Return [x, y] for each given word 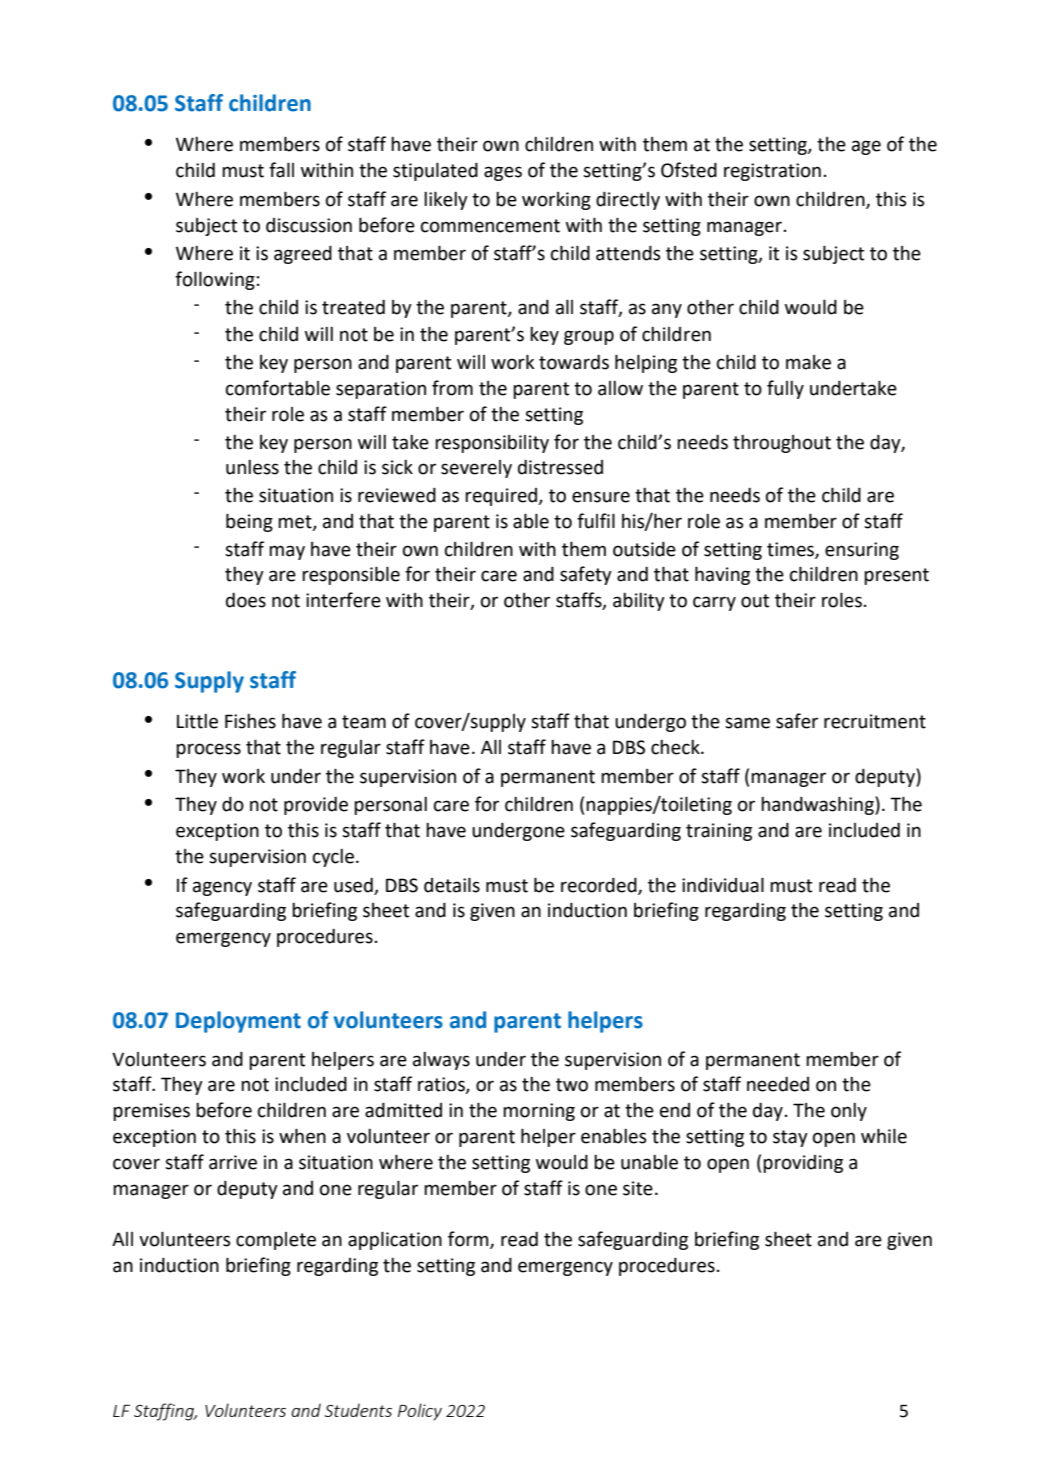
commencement [490, 226]
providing [803, 1164]
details [452, 885]
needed [778, 1084]
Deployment [238, 1022]
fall [281, 170]
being [249, 522]
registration [772, 172]
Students [358, 1410]
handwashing [818, 805]
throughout [782, 444]
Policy [420, 1412]
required [502, 497]
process [208, 750]
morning [539, 1112]
